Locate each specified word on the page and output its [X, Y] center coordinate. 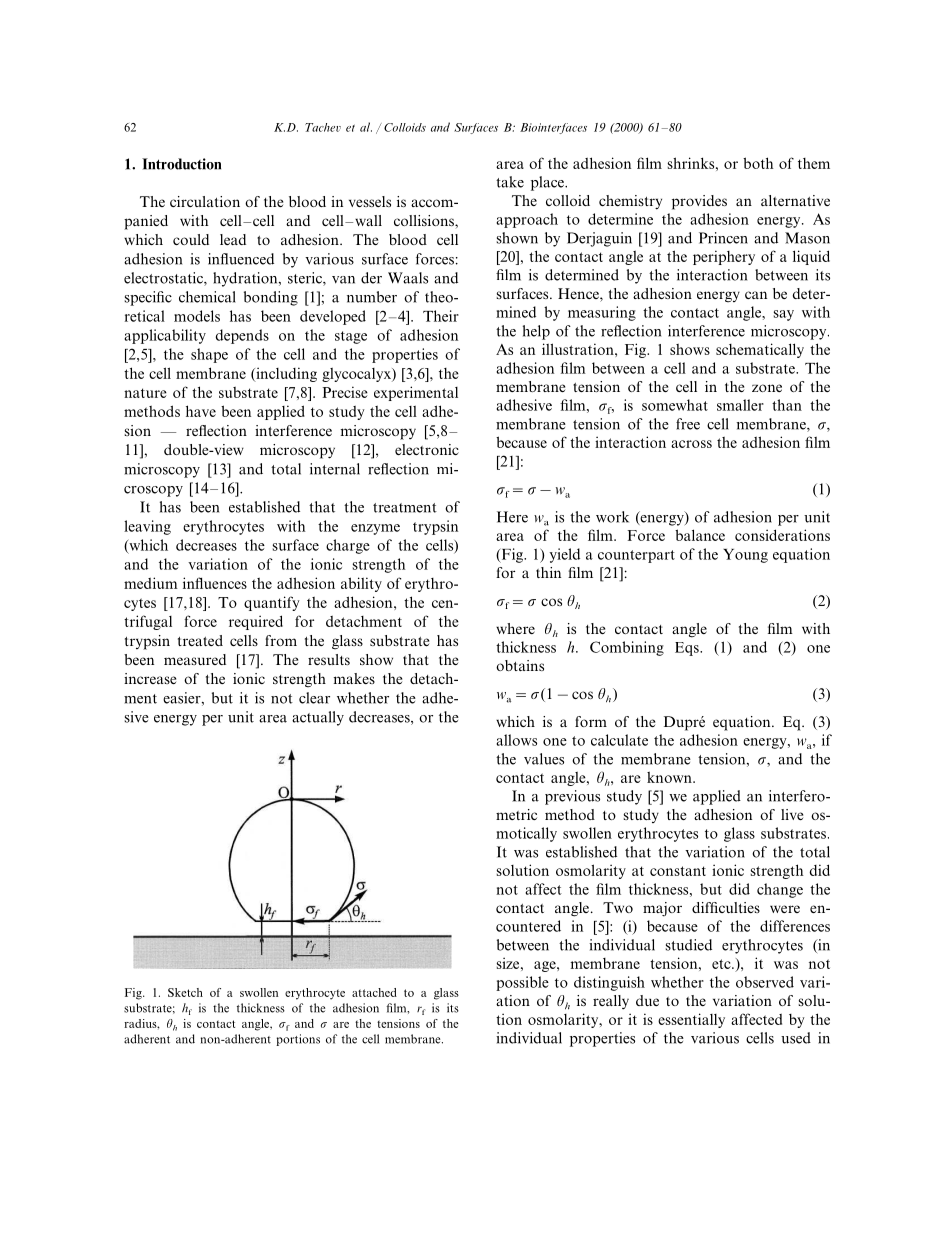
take [510, 182]
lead [233, 239]
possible [522, 983]
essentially [691, 1020]
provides [699, 202]
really [611, 1002]
